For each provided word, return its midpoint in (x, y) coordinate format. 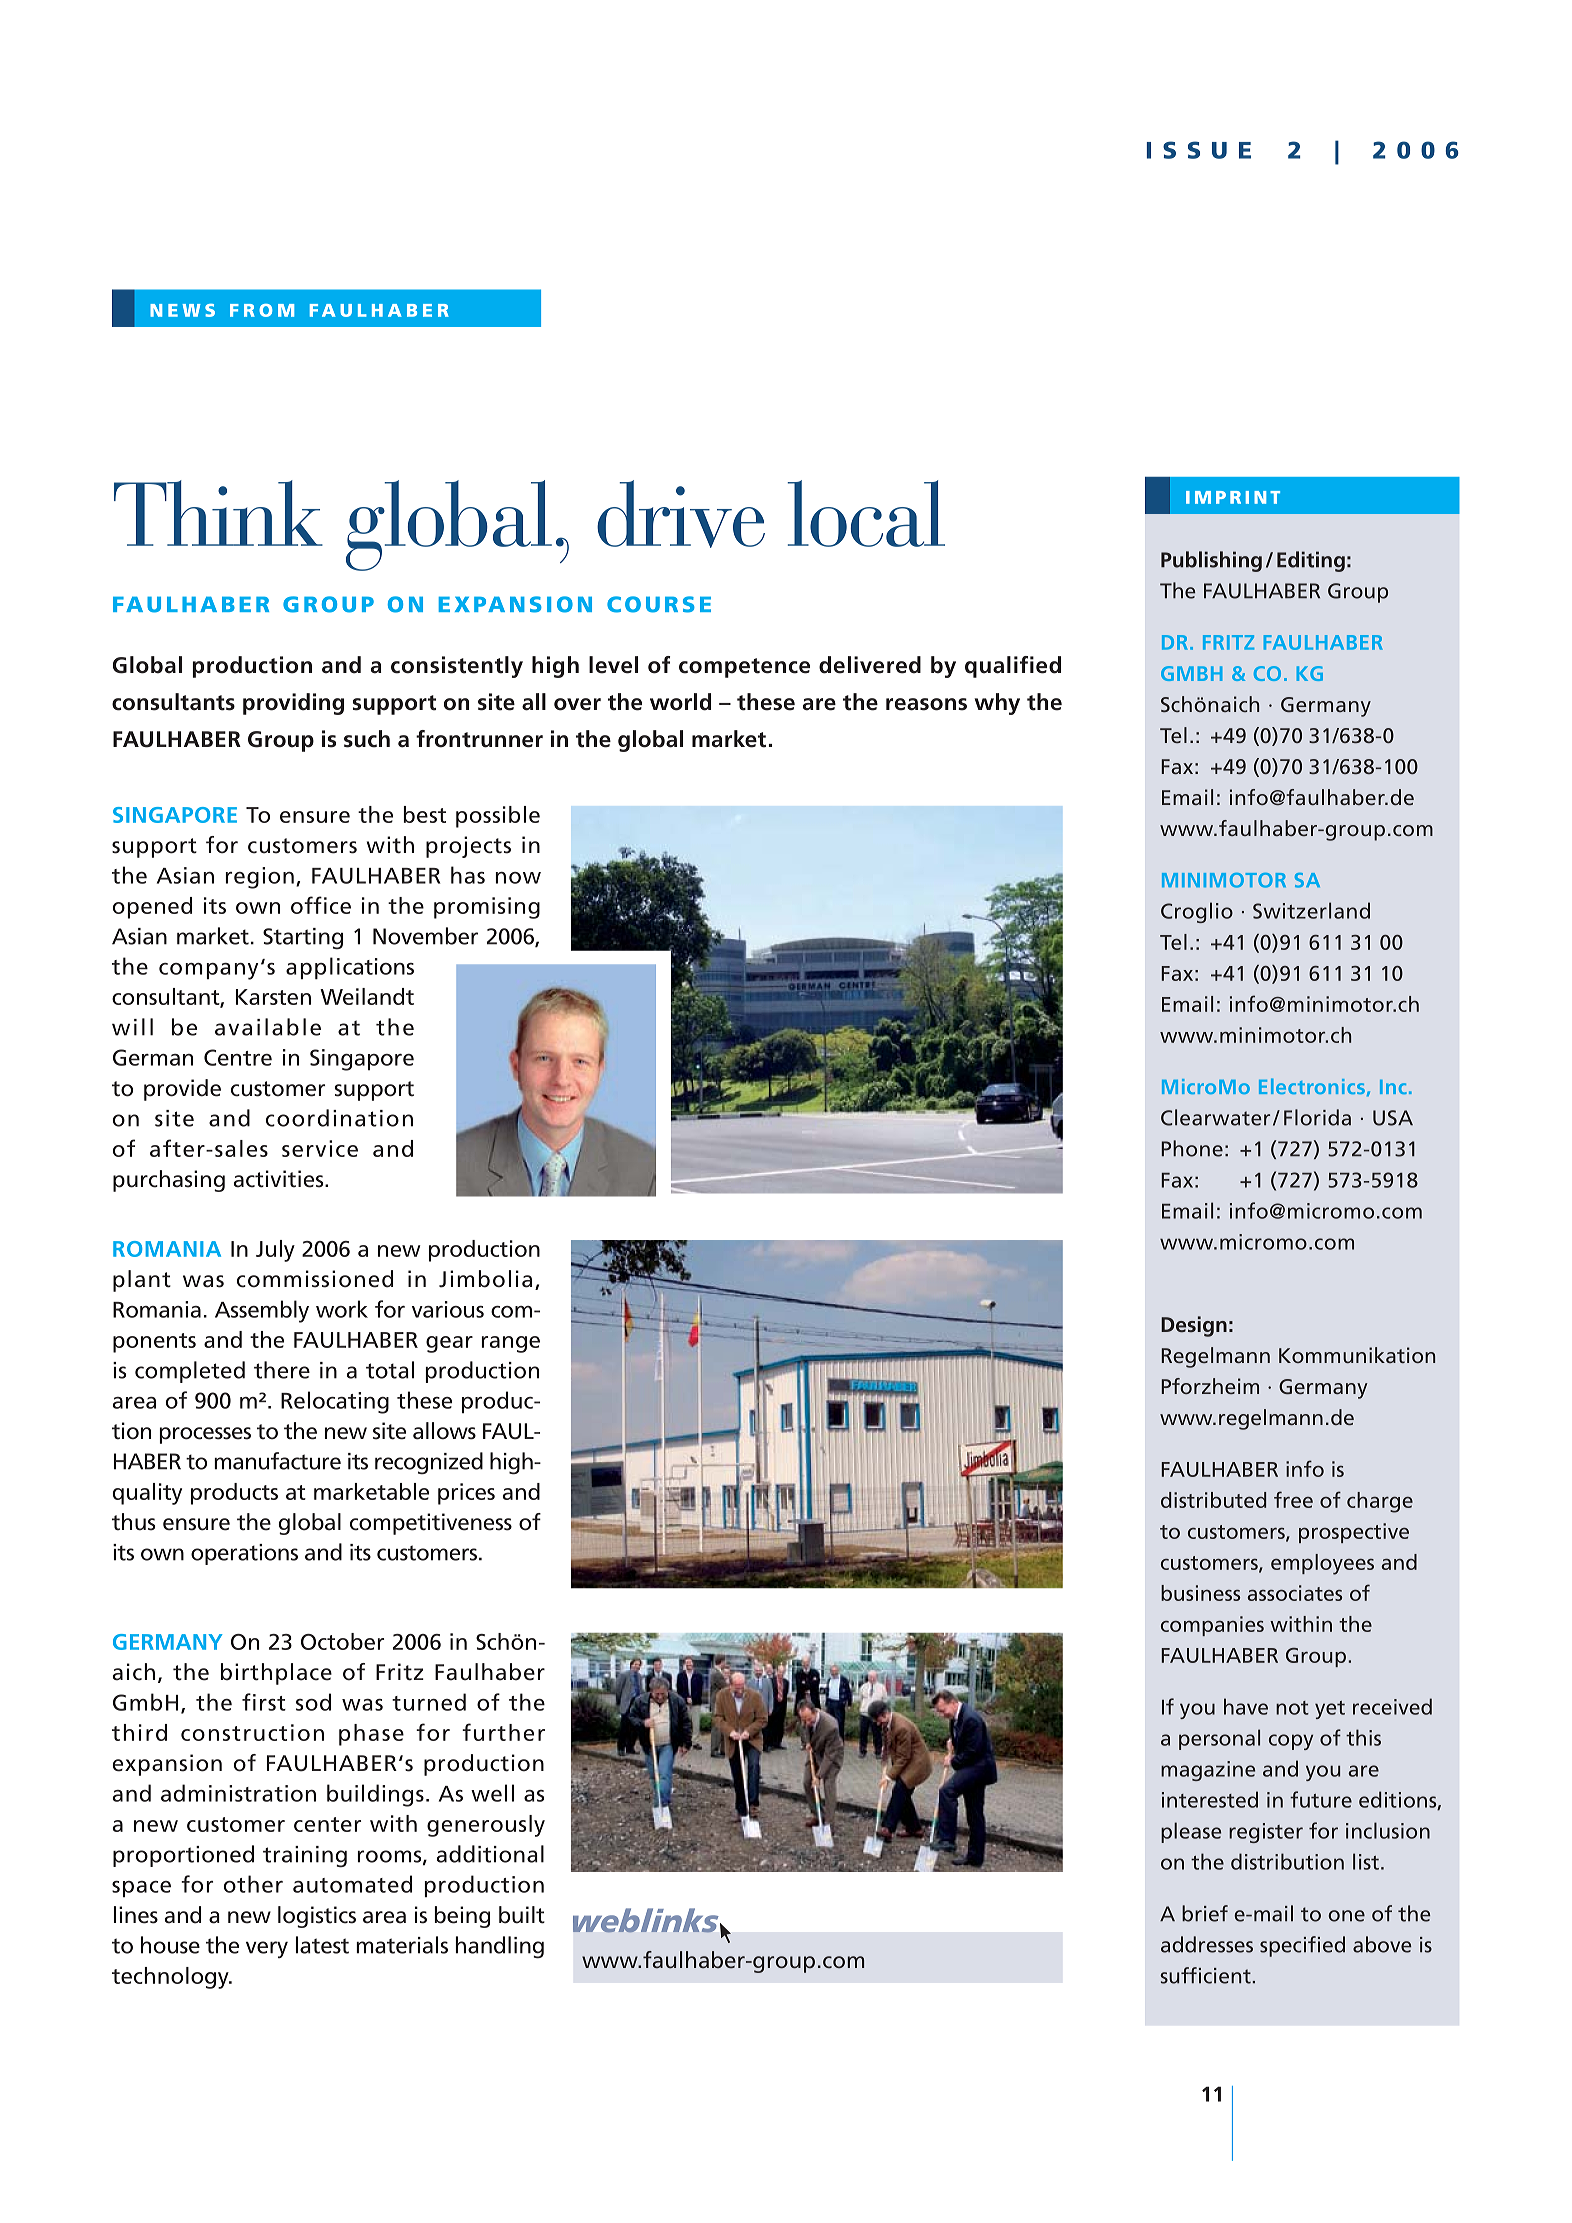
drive (681, 514)
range (511, 1344)
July (275, 1251)
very (267, 1949)
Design (1194, 1326)
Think (218, 513)
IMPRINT (1233, 497)
